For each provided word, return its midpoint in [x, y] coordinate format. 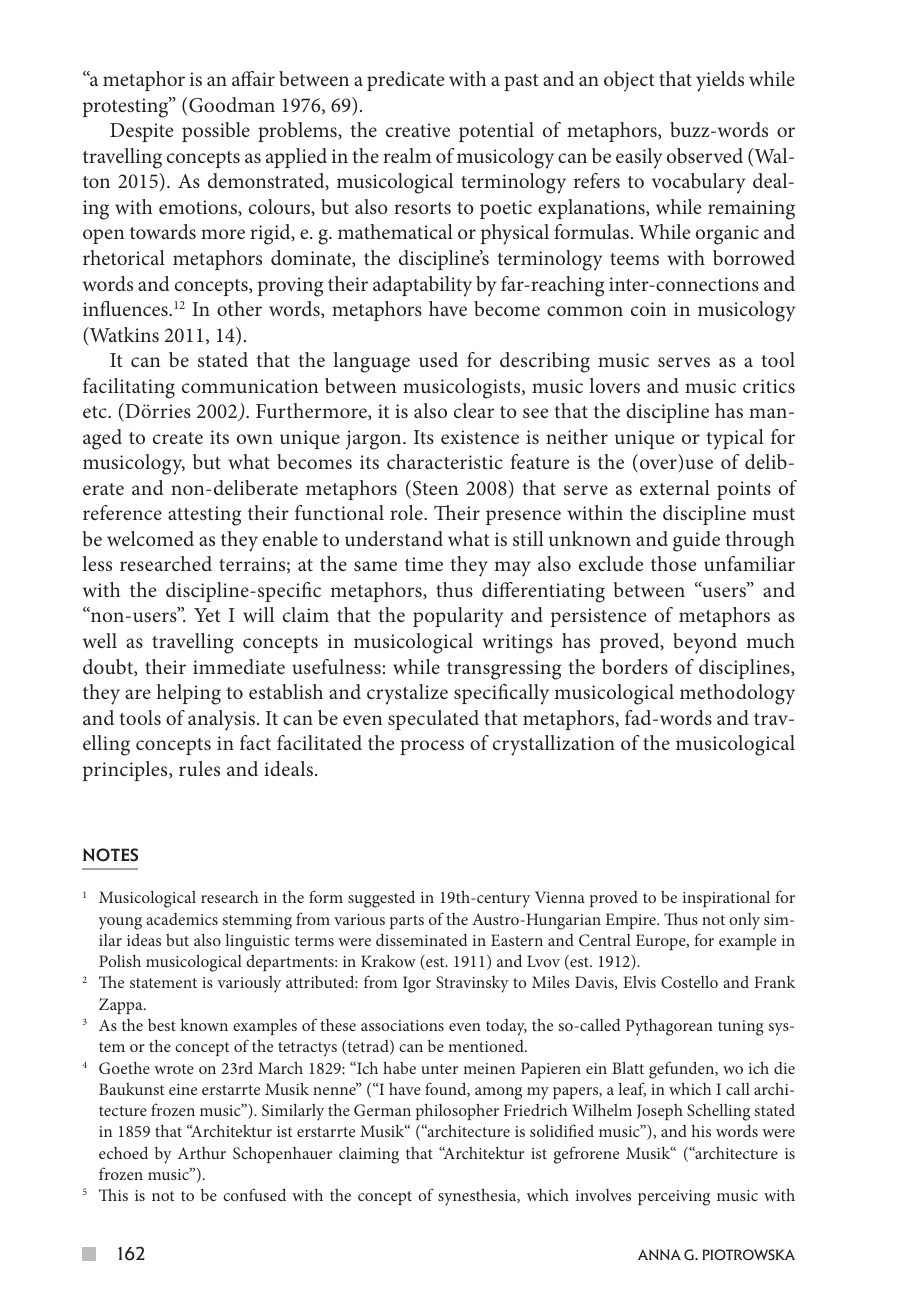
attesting [204, 516]
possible [216, 132]
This [113, 1194]
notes [110, 855]
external [675, 487]
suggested [381, 899]
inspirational [726, 898]
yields [720, 81]
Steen [436, 488]
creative [418, 130]
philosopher [457, 1111]
